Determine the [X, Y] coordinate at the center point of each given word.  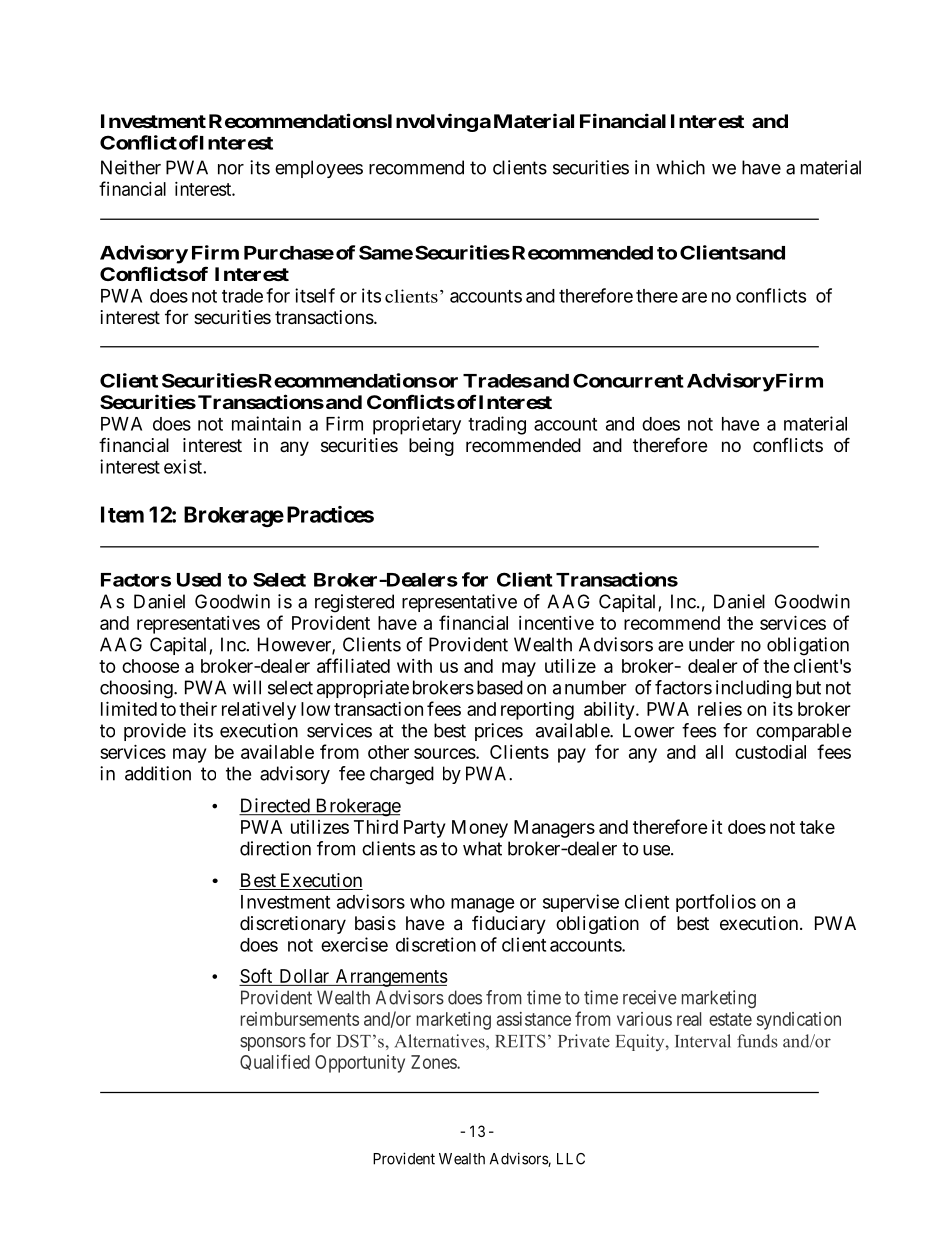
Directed [275, 806]
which [680, 167]
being [431, 447]
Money [480, 829]
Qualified [275, 1062]
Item [122, 514]
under [712, 644]
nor [231, 169]
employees [319, 169]
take [817, 827]
